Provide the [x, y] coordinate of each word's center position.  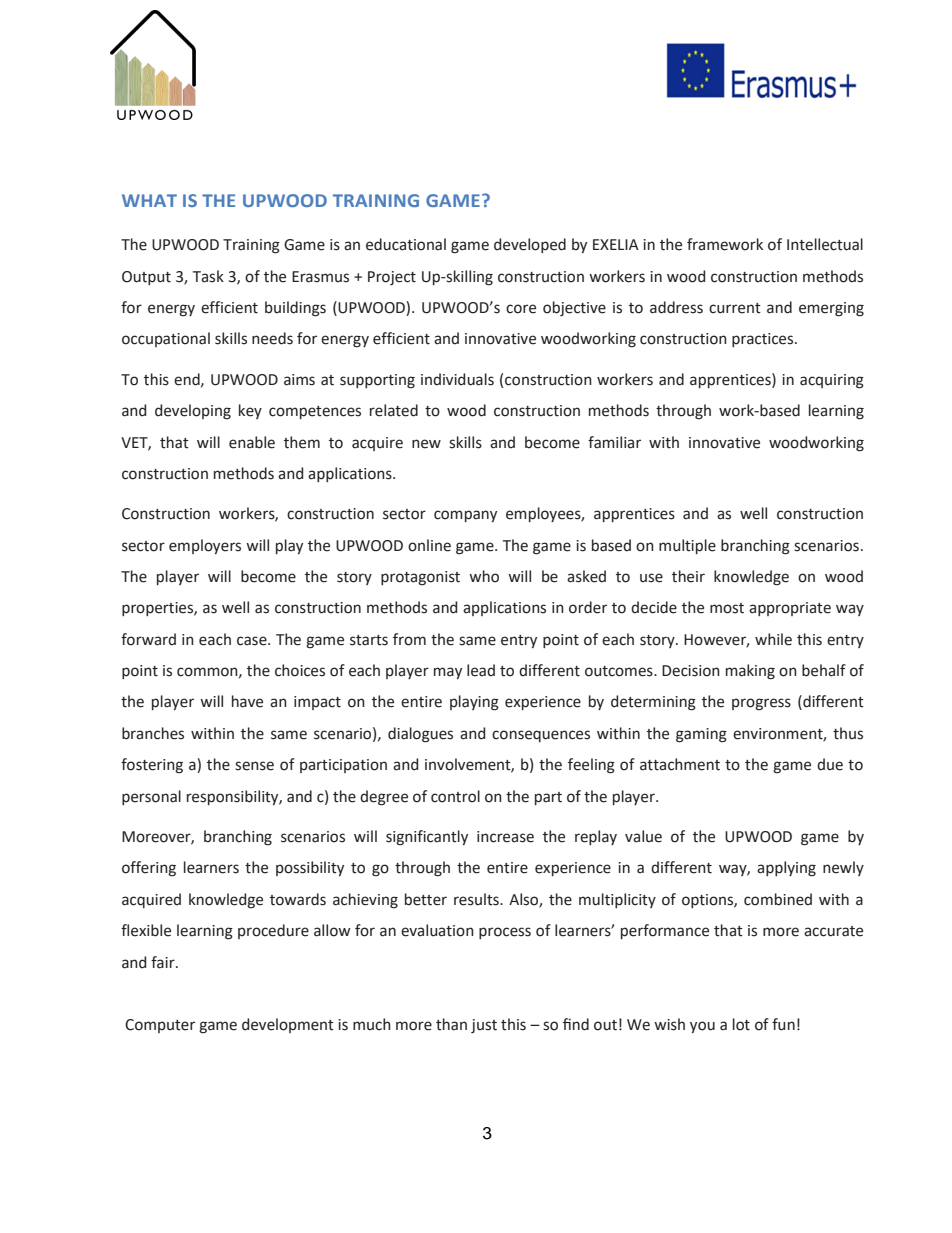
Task [208, 276]
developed [530, 245]
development [288, 1025]
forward [148, 639]
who [484, 576]
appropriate [790, 609]
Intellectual [825, 244]
